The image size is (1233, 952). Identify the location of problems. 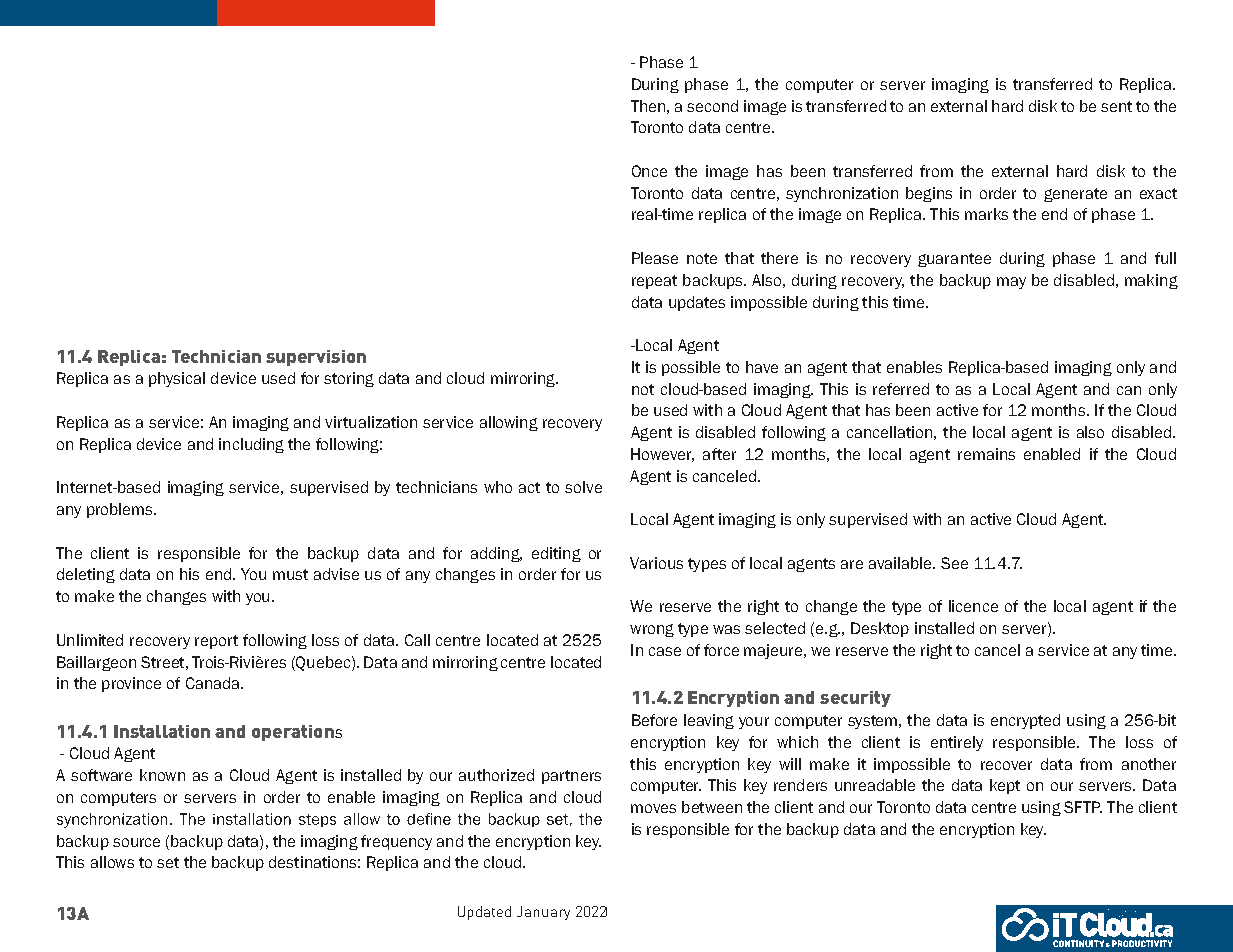
(121, 510).
